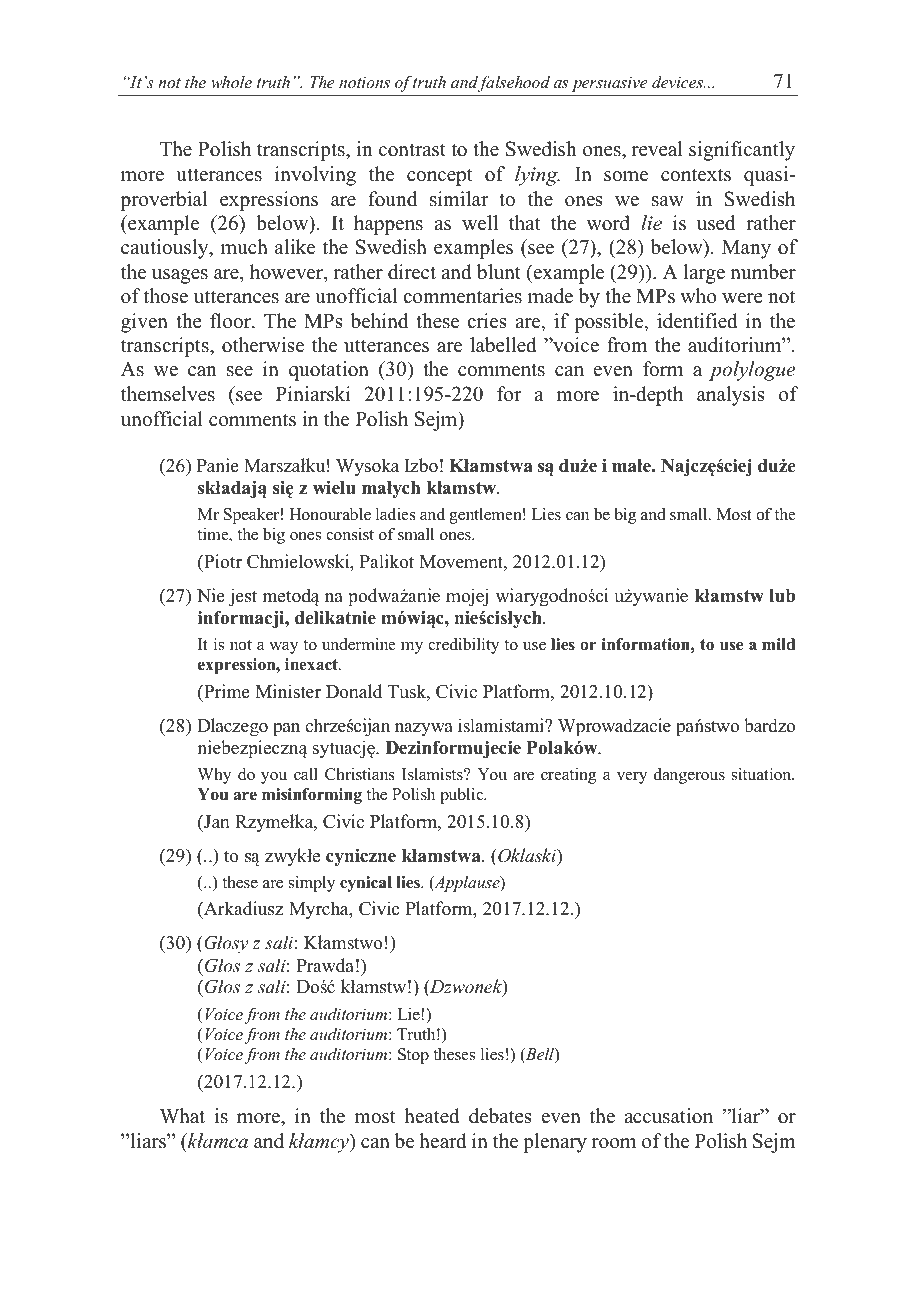  Describe the element at coordinates (263, 345) in the page. I see `otherwise` at that location.
